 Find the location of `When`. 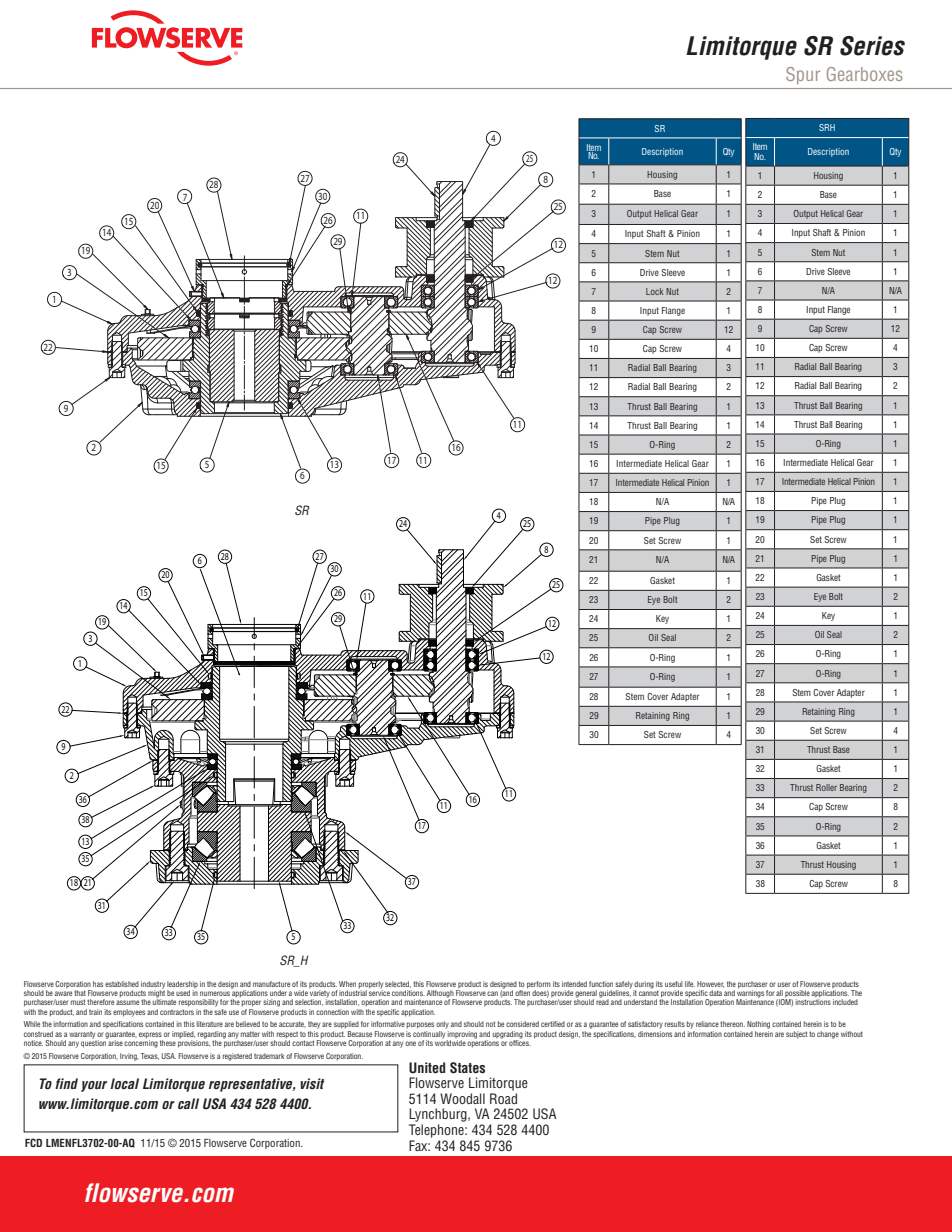

When is located at coordinates (347, 984).
